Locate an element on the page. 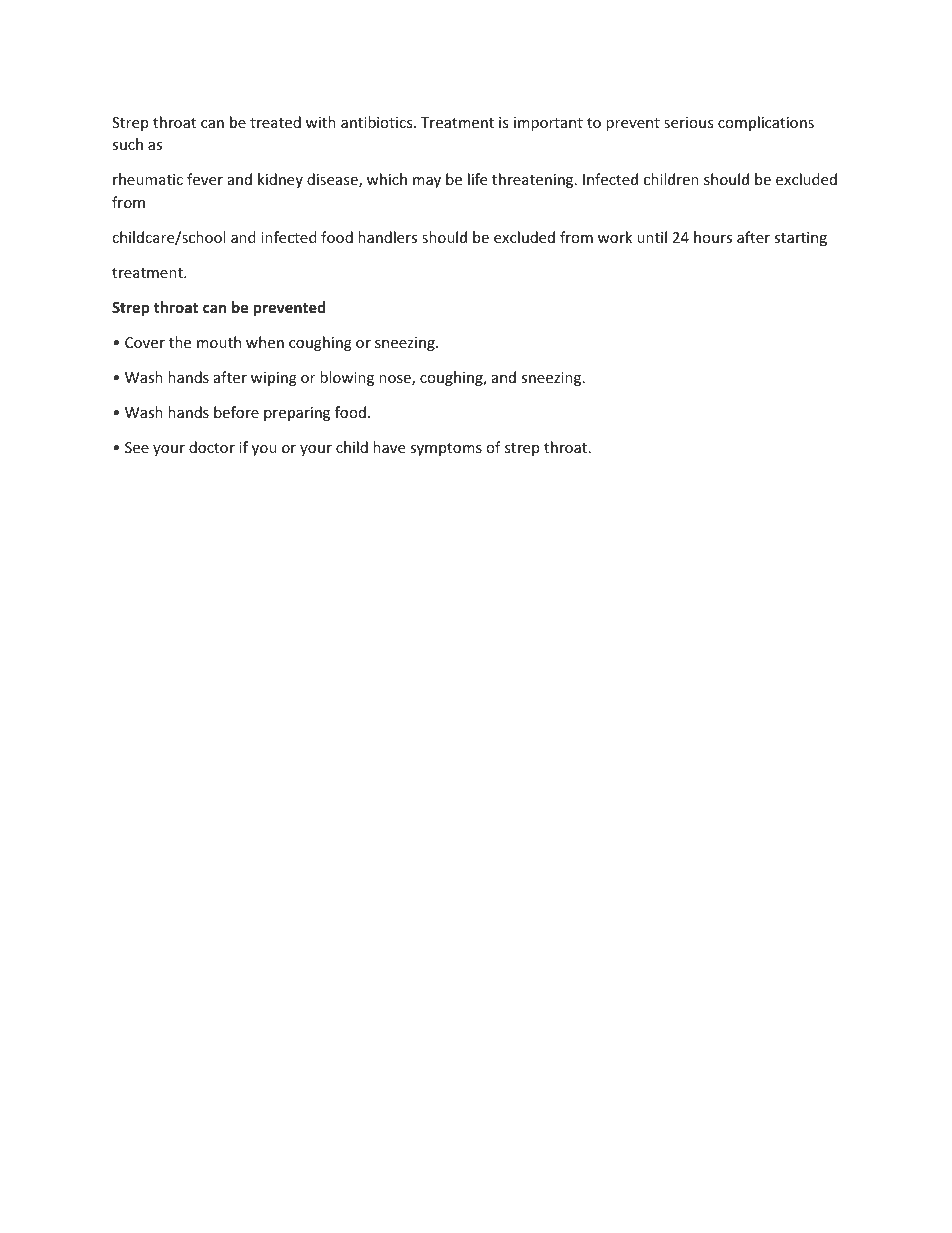 This document has height=1233, width=952. doctor is located at coordinates (212, 447).
